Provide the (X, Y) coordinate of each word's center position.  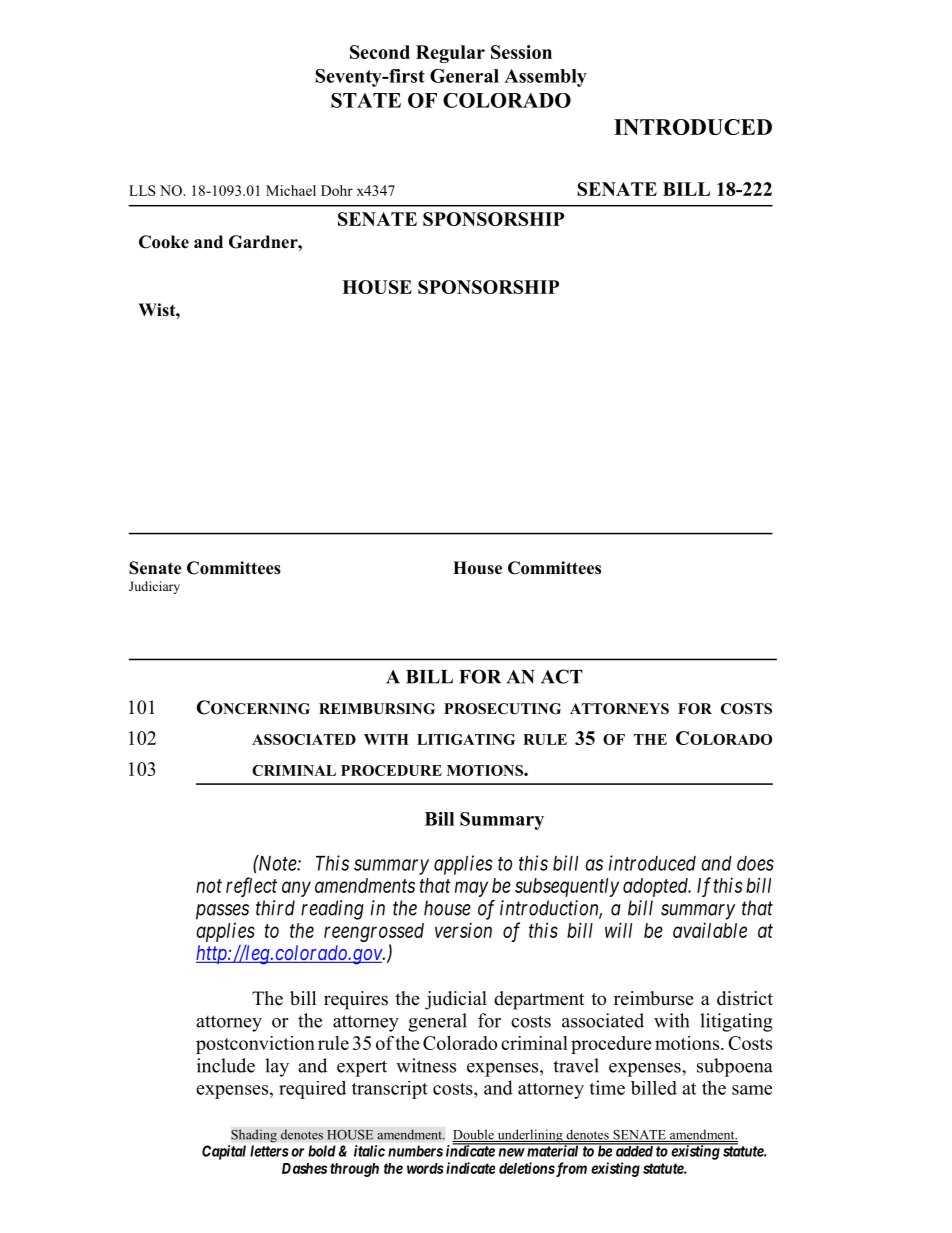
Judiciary (154, 587)
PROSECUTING (502, 709)
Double (474, 1135)
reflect (251, 887)
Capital (224, 1152)
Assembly (545, 78)
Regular (450, 54)
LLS (142, 190)
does (755, 863)
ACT (562, 676)
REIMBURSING (377, 709)
